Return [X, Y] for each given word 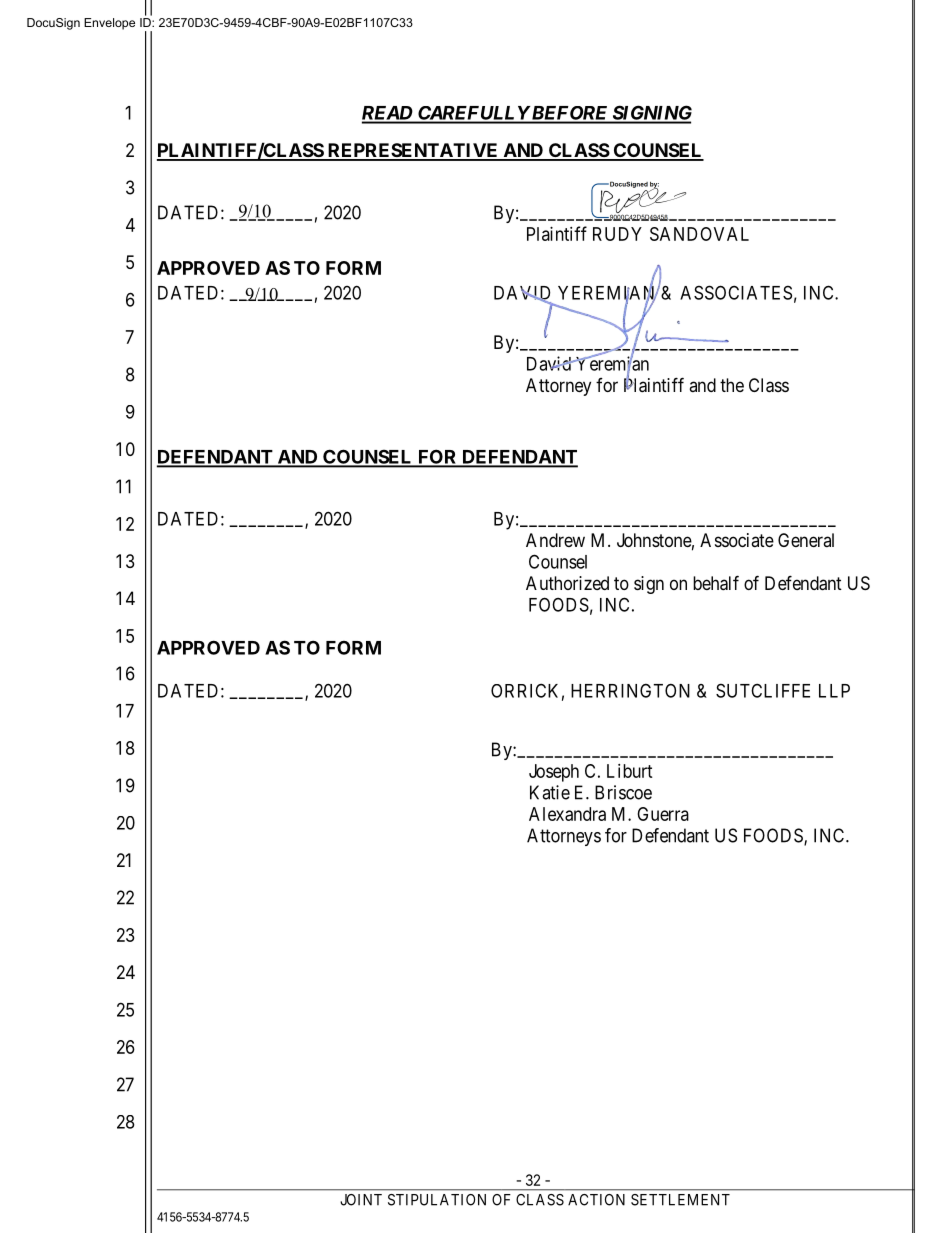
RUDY [617, 234]
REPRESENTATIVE [413, 151]
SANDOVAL [699, 234]
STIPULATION [437, 1200]
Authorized [567, 583]
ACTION [596, 1200]
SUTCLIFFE [763, 690]
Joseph [554, 773]
